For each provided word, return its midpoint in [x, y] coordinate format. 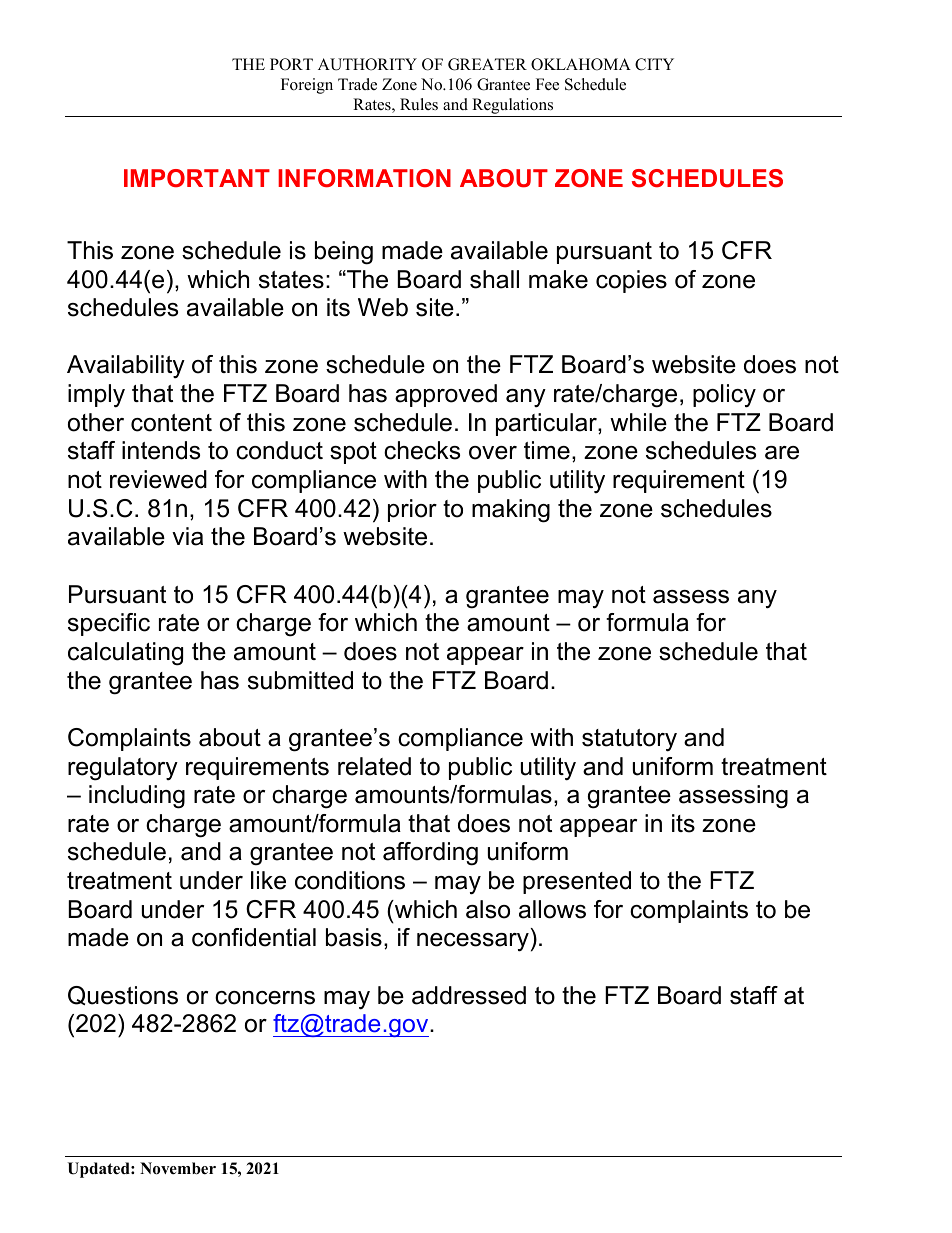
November [178, 1168]
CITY [654, 64]
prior [412, 510]
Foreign [307, 86]
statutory [629, 740]
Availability [126, 367]
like [268, 880]
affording [430, 854]
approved [446, 395]
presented [577, 882]
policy [724, 396]
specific [109, 624]
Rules [419, 104]
